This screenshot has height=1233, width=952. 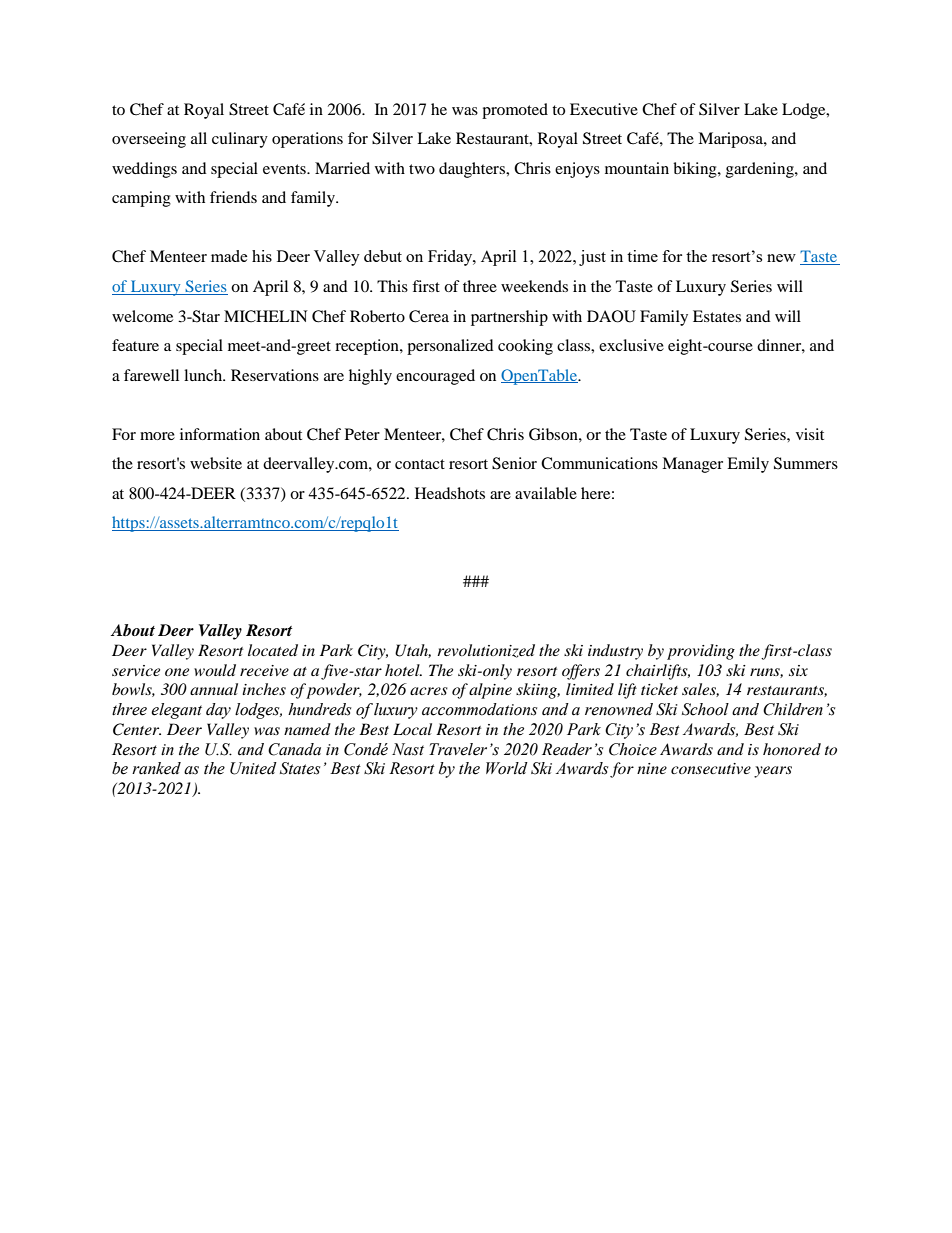 What do you see at coordinates (450, 347) in the screenshot?
I see `personalized` at bounding box center [450, 347].
